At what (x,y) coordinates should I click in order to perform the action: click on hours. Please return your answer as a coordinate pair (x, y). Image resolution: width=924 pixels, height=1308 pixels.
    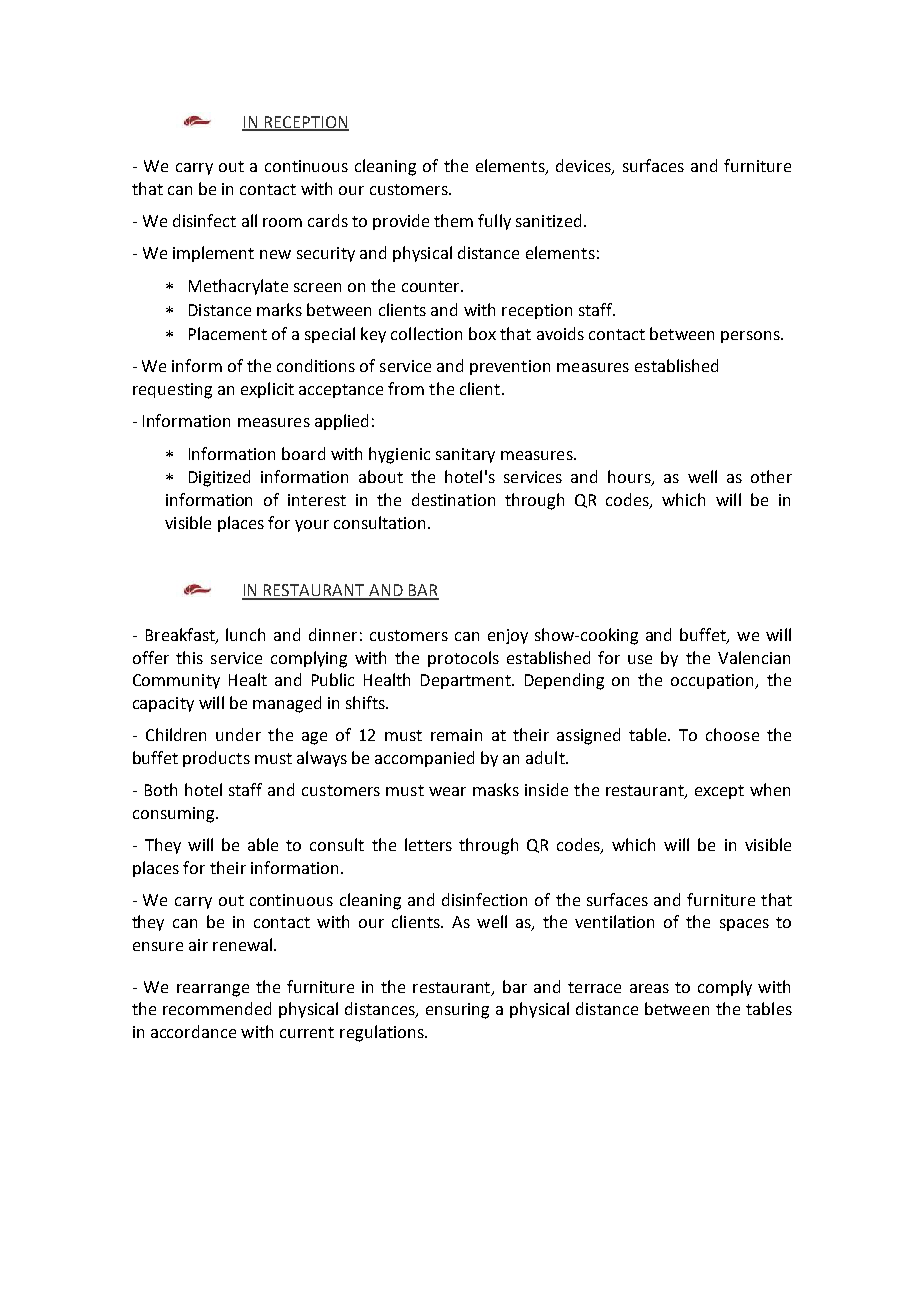
    Looking at the image, I should click on (630, 478).
